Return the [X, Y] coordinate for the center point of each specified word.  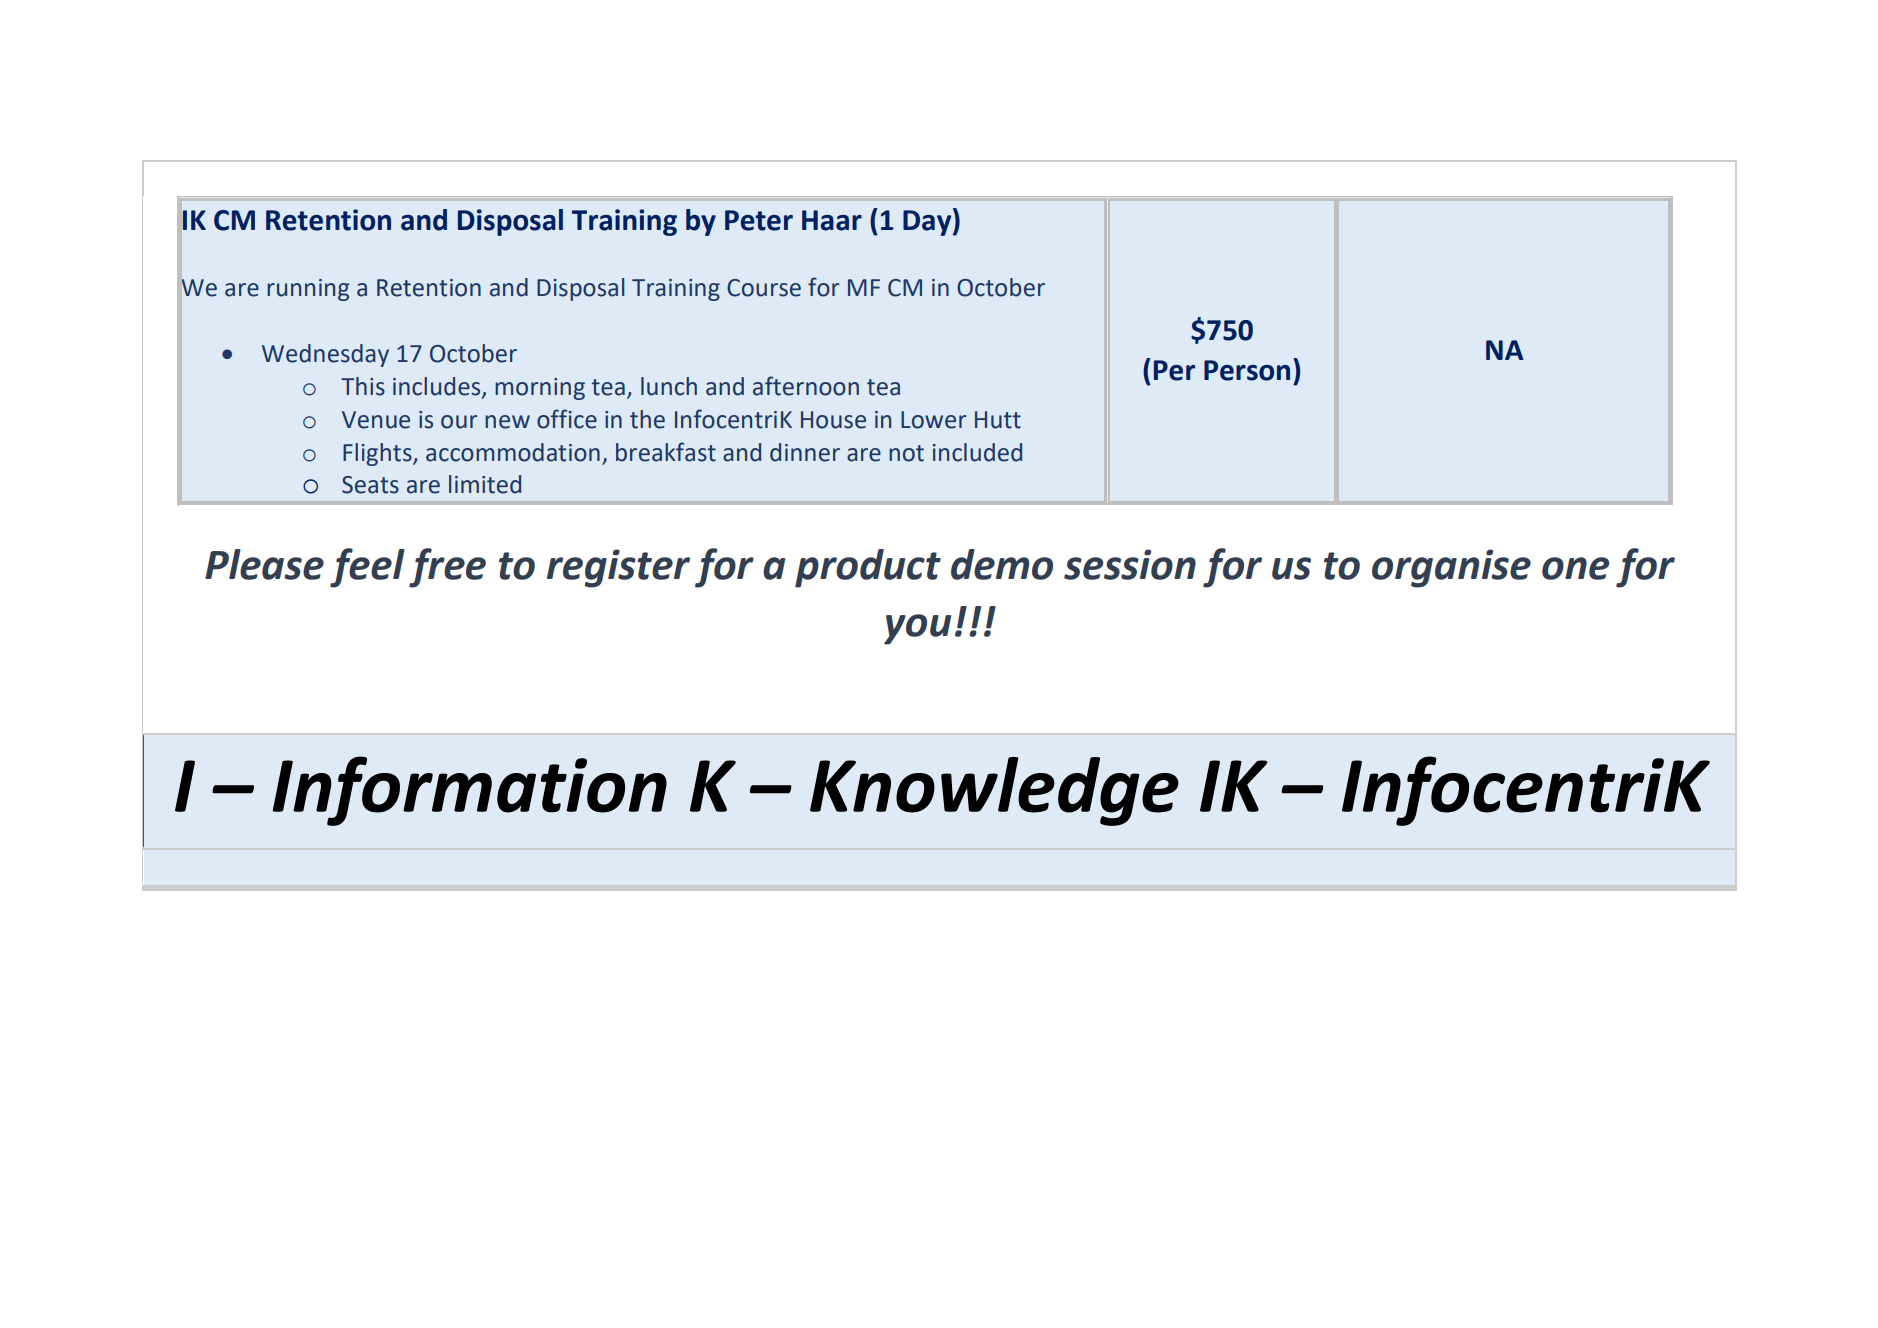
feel [367, 568]
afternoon [806, 386]
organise [1451, 568]
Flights [378, 454]
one [1575, 568]
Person [1247, 370]
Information [470, 791]
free [447, 568]
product [868, 568]
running [308, 290]
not [906, 453]
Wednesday [325, 355]
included [977, 452]
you [917, 629]
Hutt [998, 420]
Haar [832, 220]
